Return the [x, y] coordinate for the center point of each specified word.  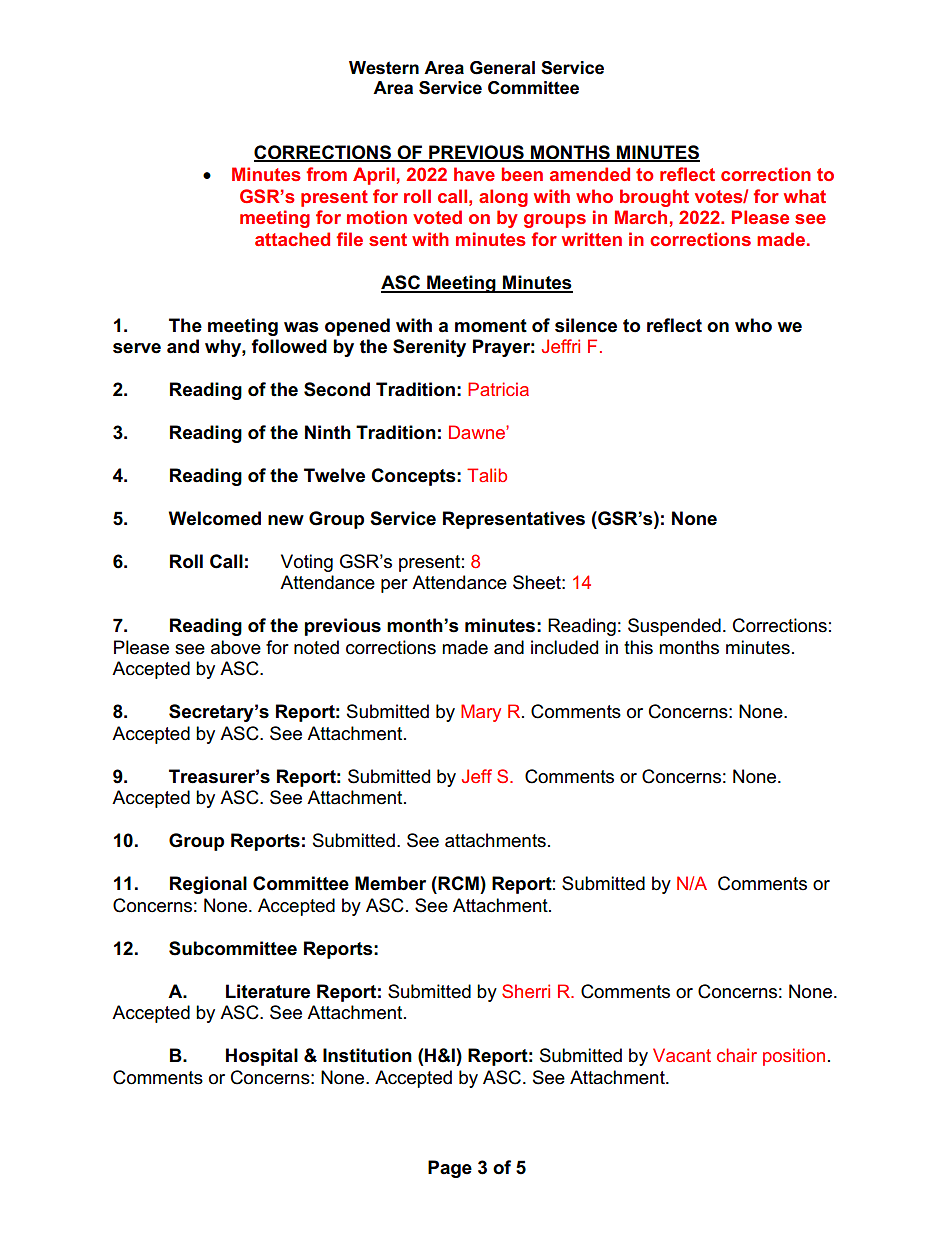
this [638, 647]
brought [654, 198]
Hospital [262, 1057]
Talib [487, 475]
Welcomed [215, 518]
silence [586, 325]
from [326, 174]
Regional [208, 885]
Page [450, 1169]
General [502, 68]
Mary [481, 713]
